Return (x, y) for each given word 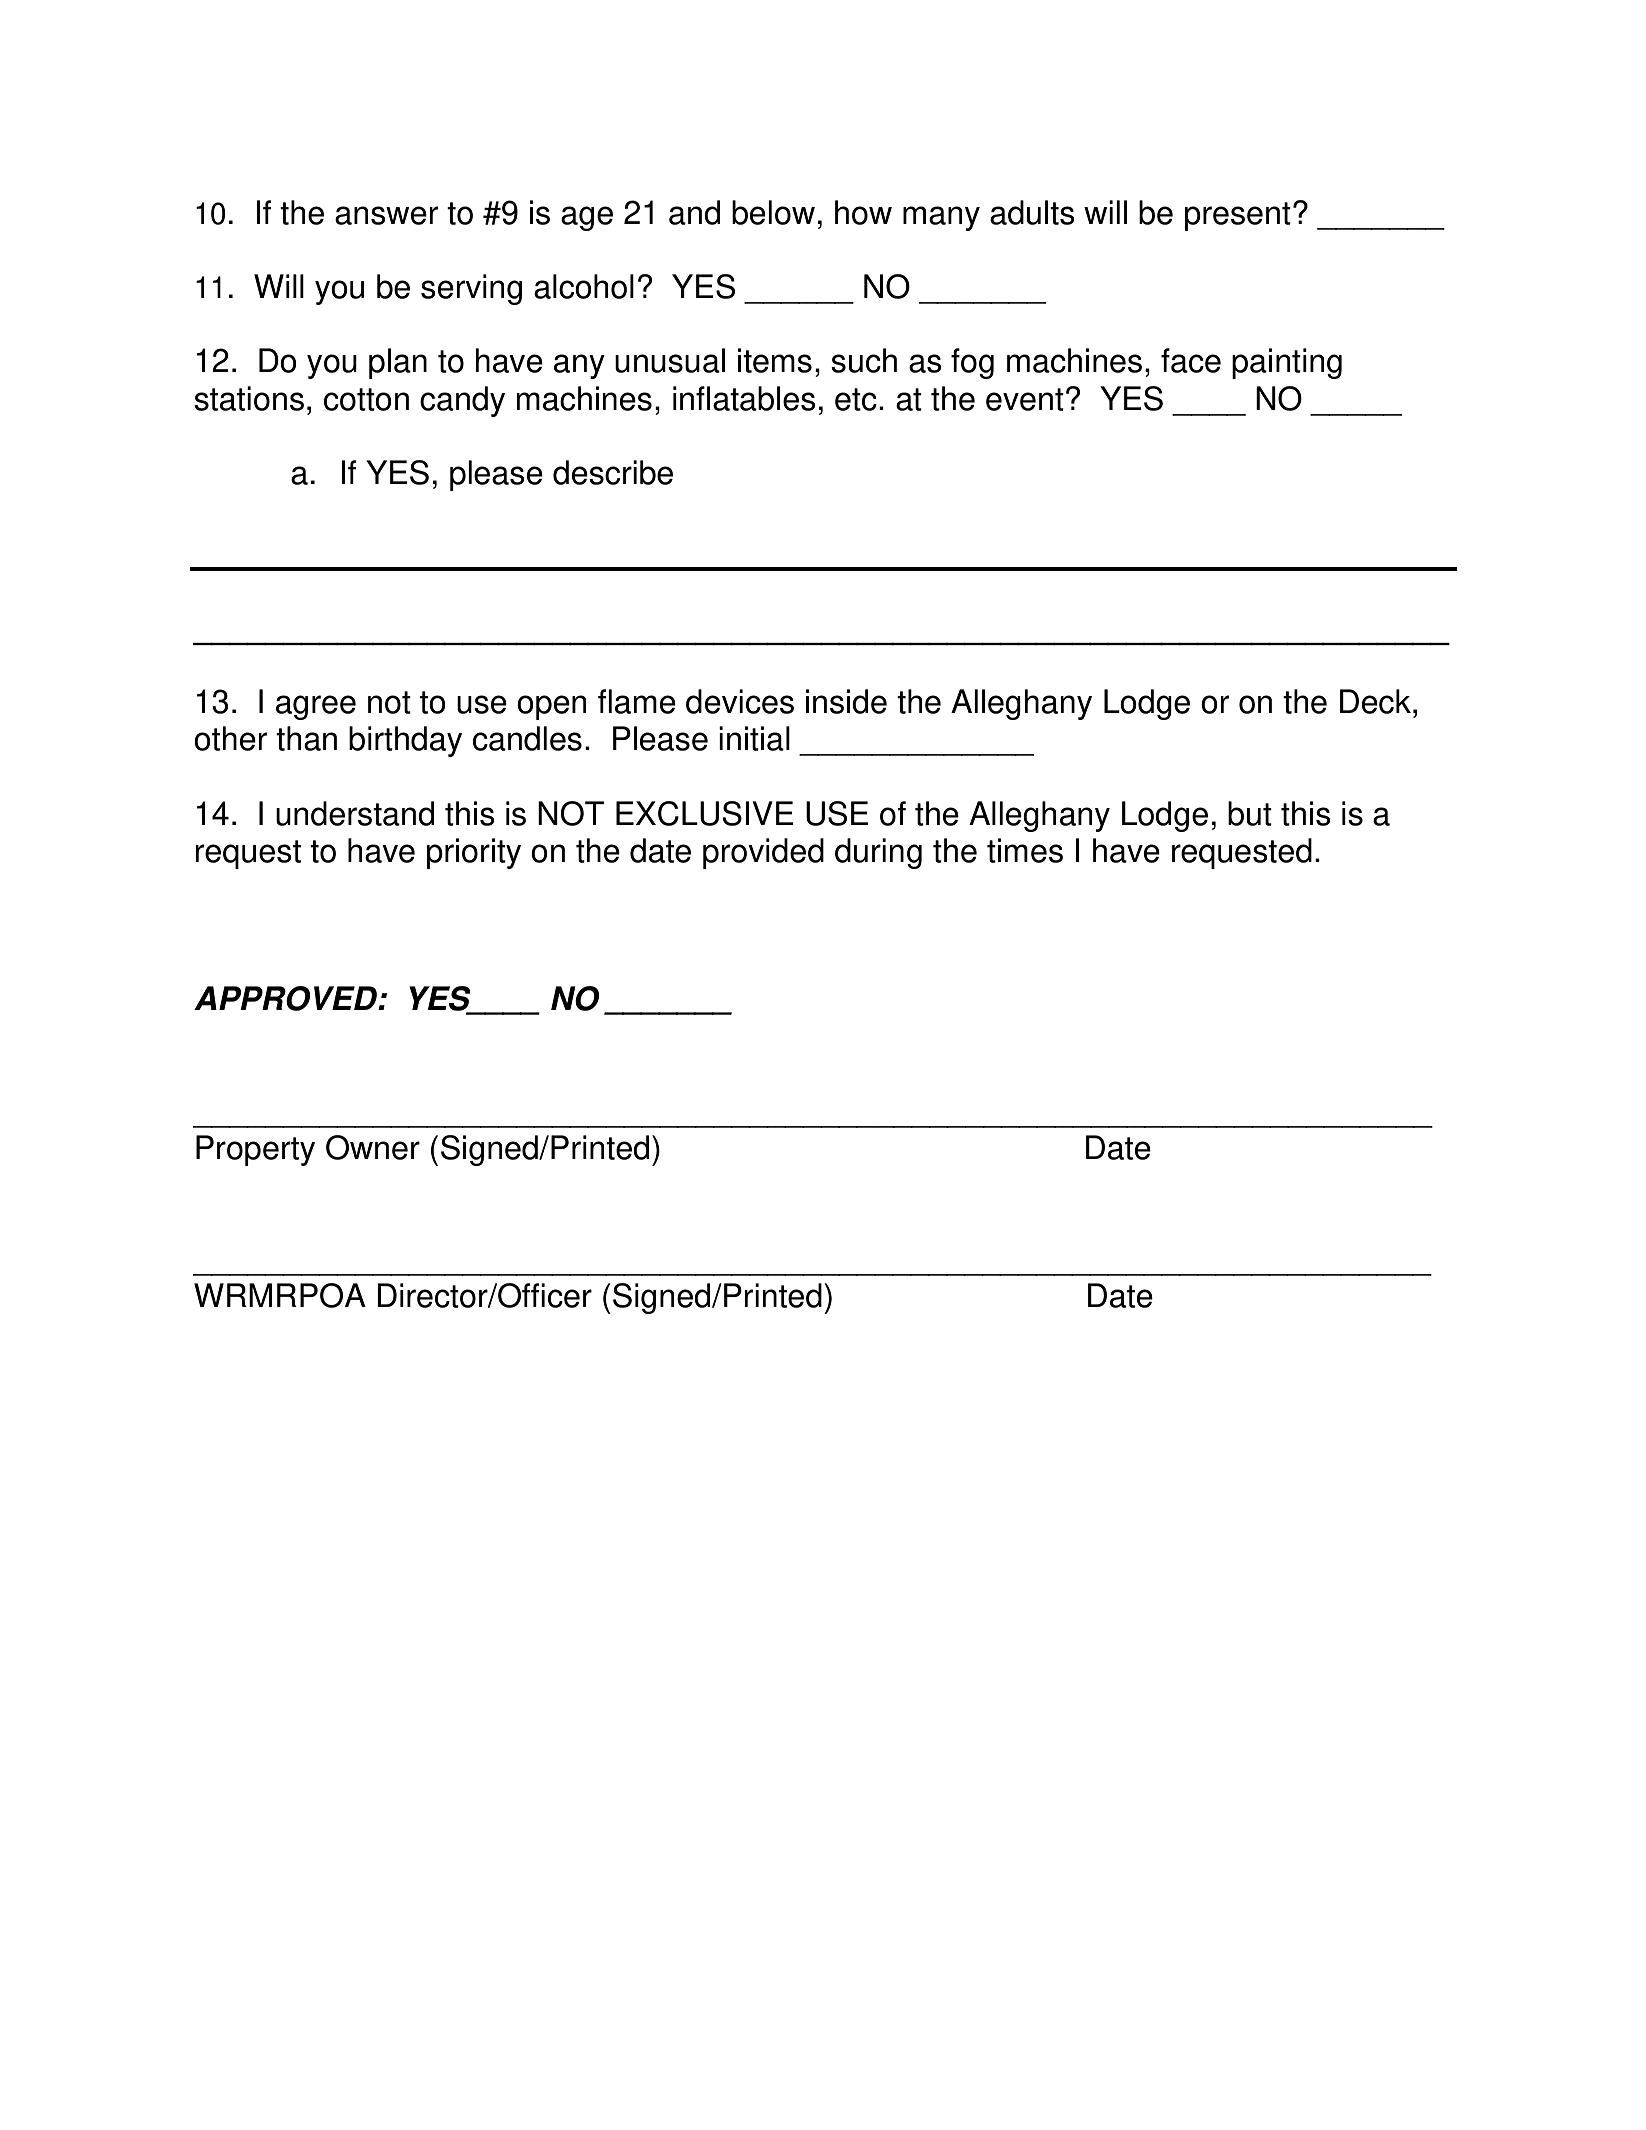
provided (763, 853)
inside (846, 701)
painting (1287, 363)
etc (856, 399)
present (1238, 216)
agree (316, 707)
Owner (373, 1147)
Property (255, 1150)
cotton (366, 399)
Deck (1375, 701)
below (773, 212)
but (1250, 813)
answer (386, 215)
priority (474, 853)
